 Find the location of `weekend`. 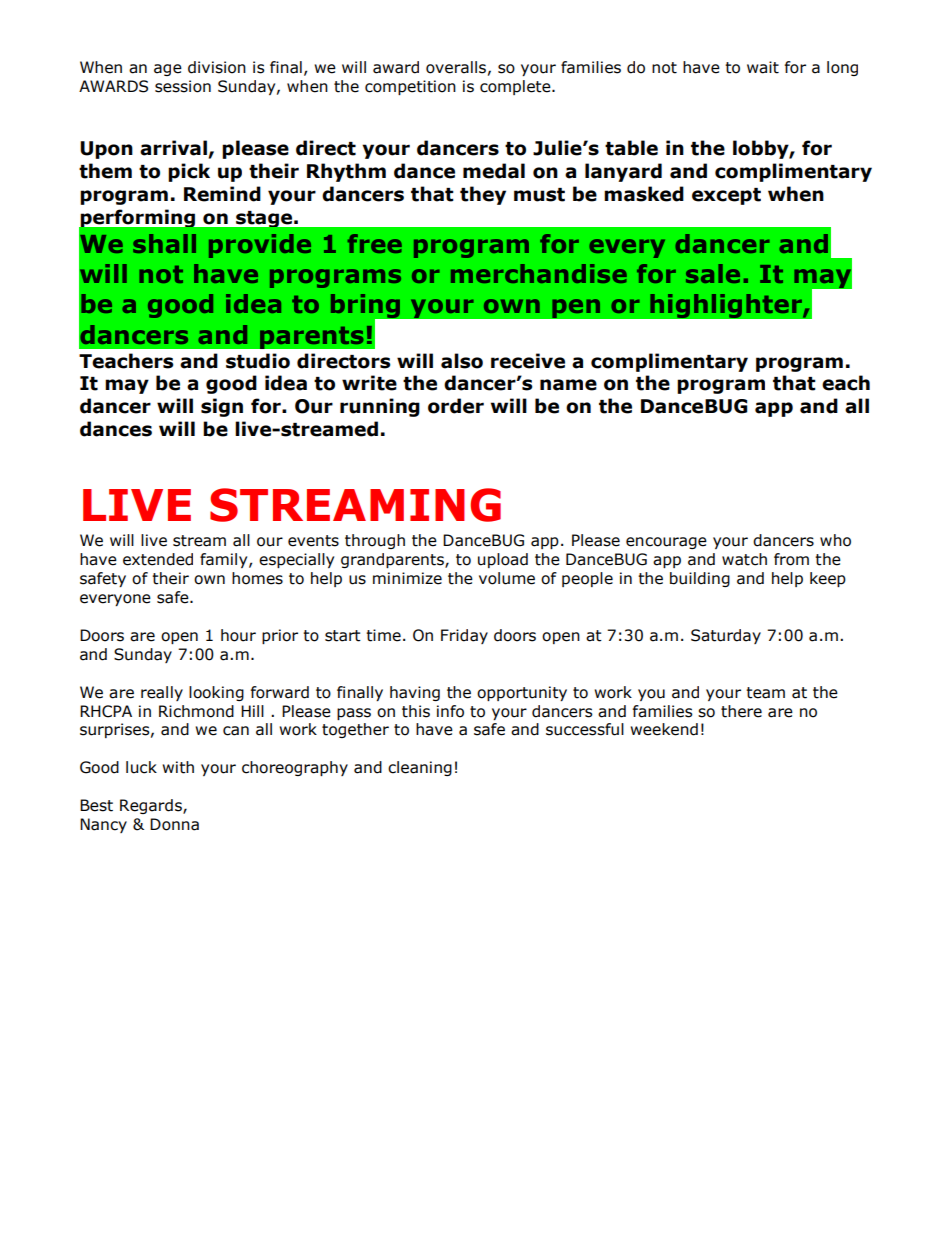

weekend is located at coordinates (664, 729).
